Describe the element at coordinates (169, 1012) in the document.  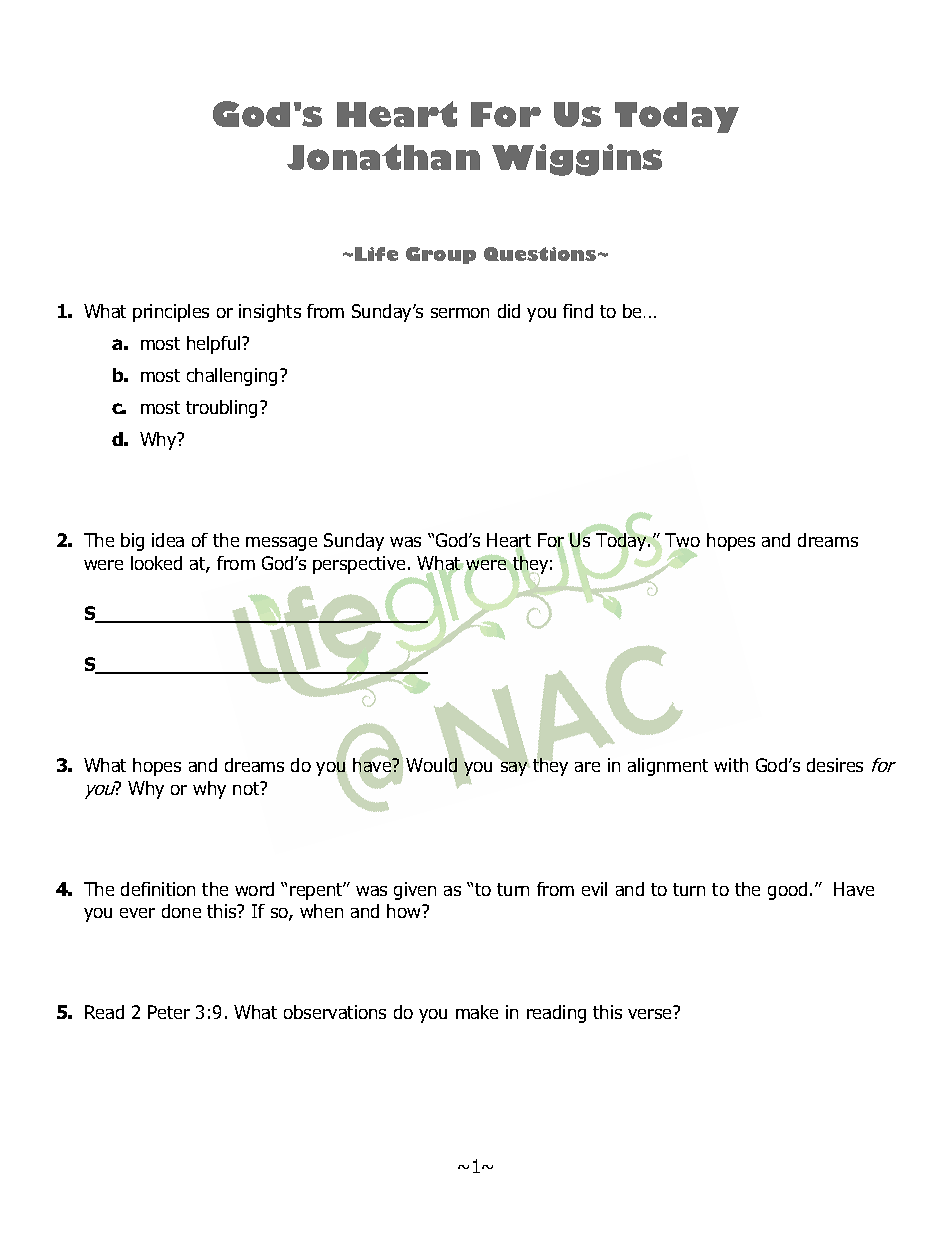
I see `Peter` at that location.
